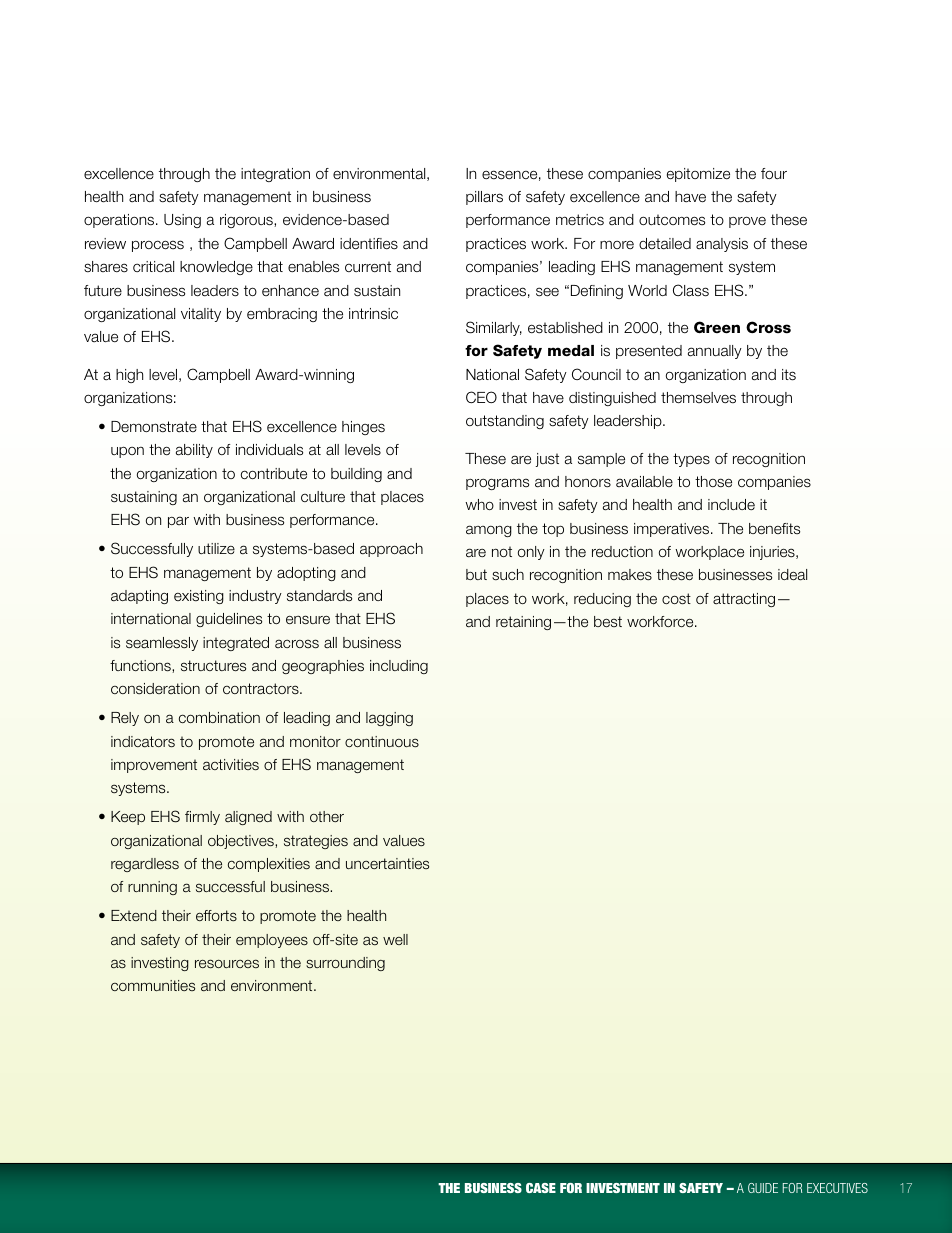 The image size is (952, 1233). Describe the element at coordinates (484, 198) in the screenshot. I see `pillars` at that location.
